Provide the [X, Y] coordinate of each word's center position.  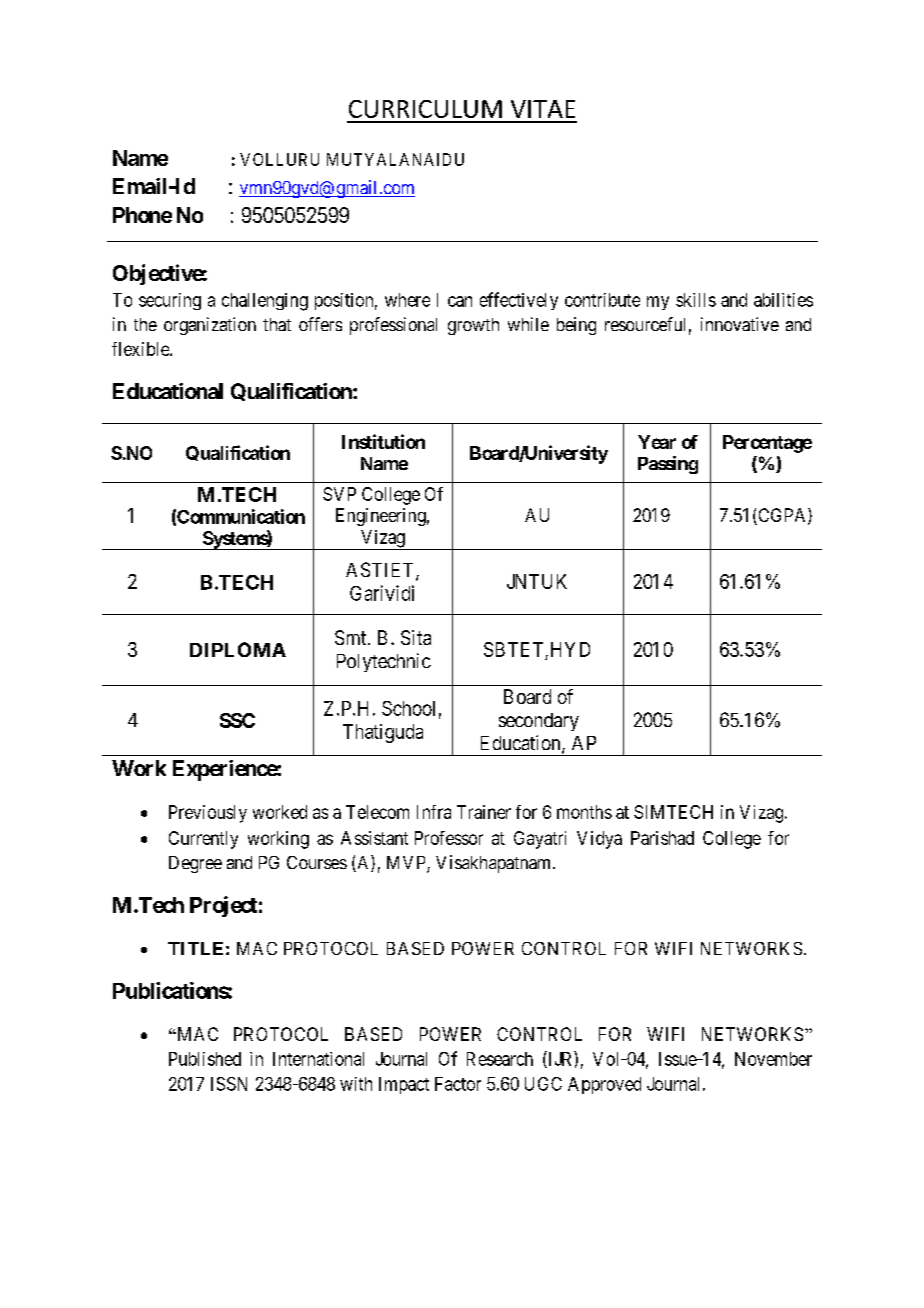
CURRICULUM [425, 109]
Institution [383, 441]
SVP [339, 494]
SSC [237, 720]
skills [696, 300]
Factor [458, 1084]
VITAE [543, 109]
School [408, 708]
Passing [668, 465]
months [584, 812]
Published [205, 1059]
